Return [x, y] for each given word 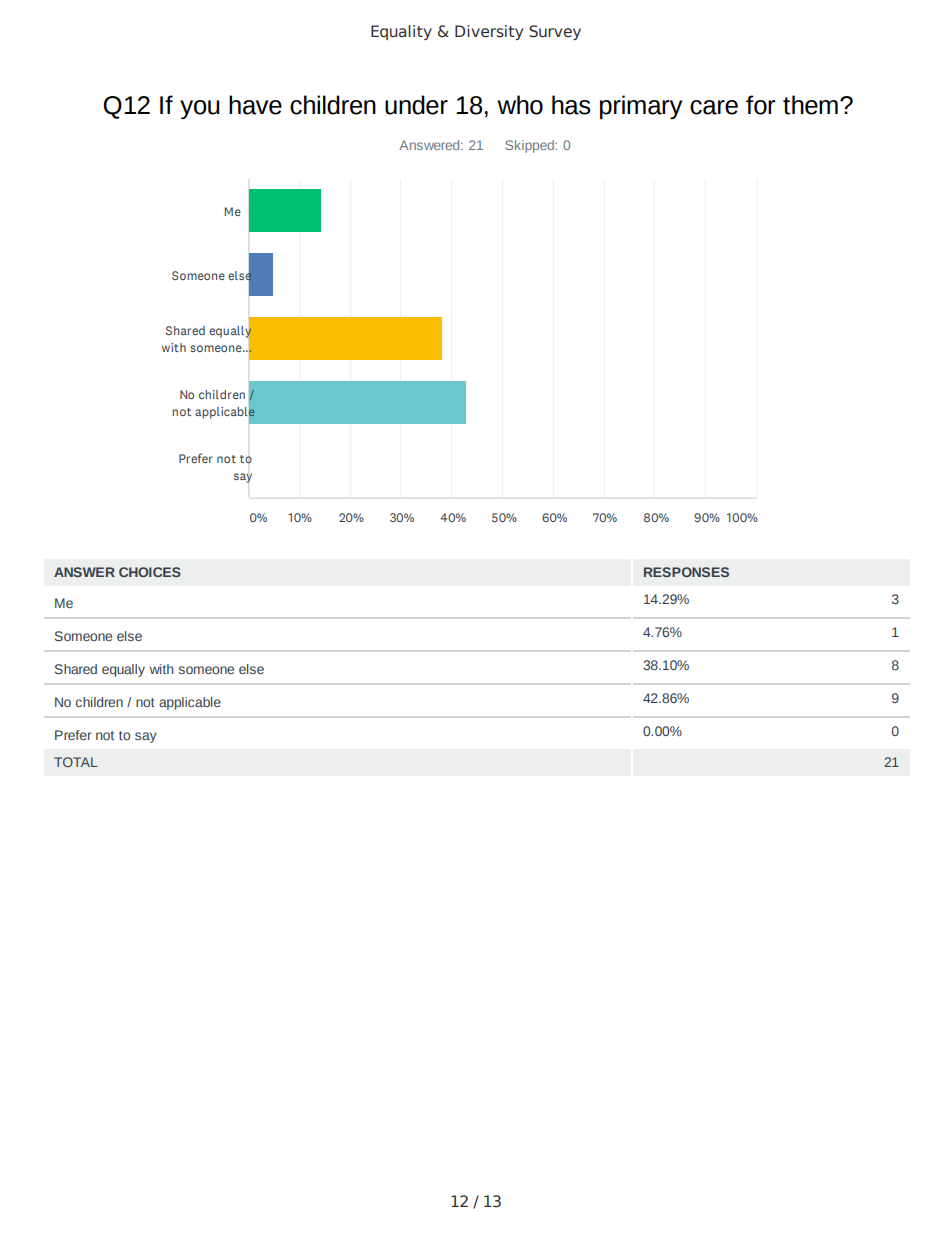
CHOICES [150, 572]
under [416, 105]
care [714, 107]
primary [641, 107]
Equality [401, 32]
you [200, 109]
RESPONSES [686, 572]
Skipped [530, 146]
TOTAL [76, 762]
